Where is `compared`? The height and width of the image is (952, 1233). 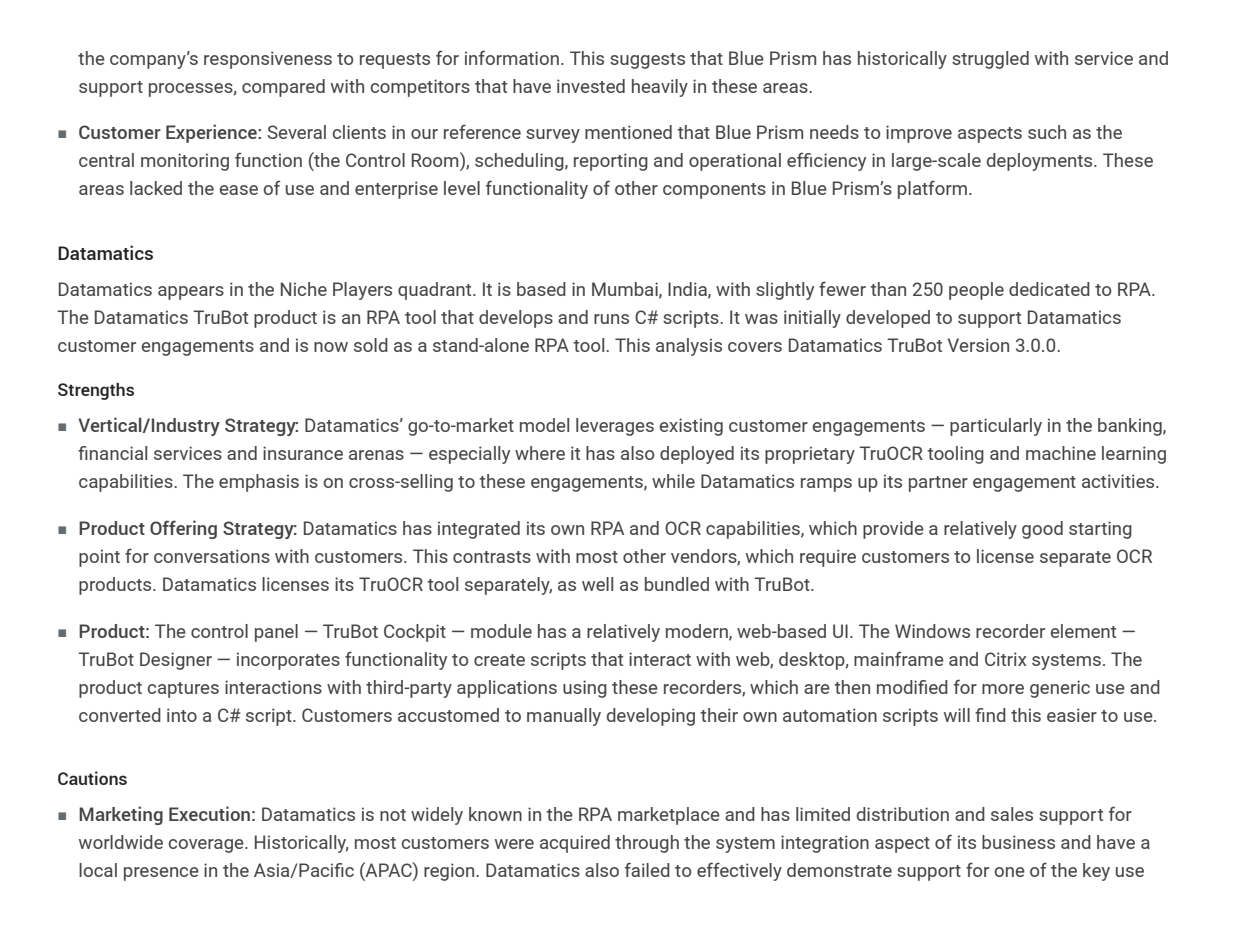 compared is located at coordinates (283, 88).
